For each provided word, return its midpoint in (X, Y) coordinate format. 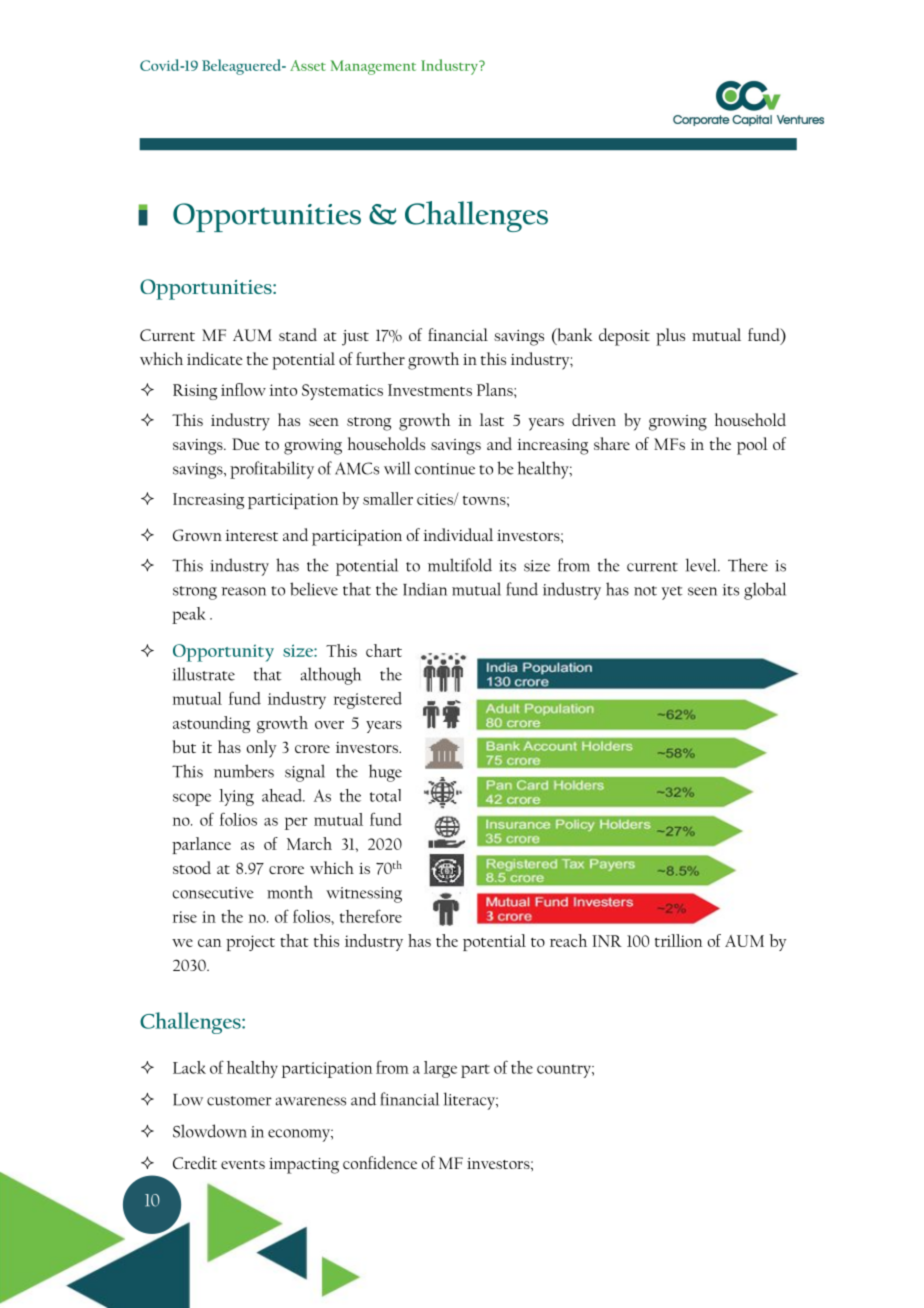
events (243, 1164)
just (355, 338)
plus (670, 337)
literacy (470, 1101)
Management (373, 67)
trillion (679, 940)
